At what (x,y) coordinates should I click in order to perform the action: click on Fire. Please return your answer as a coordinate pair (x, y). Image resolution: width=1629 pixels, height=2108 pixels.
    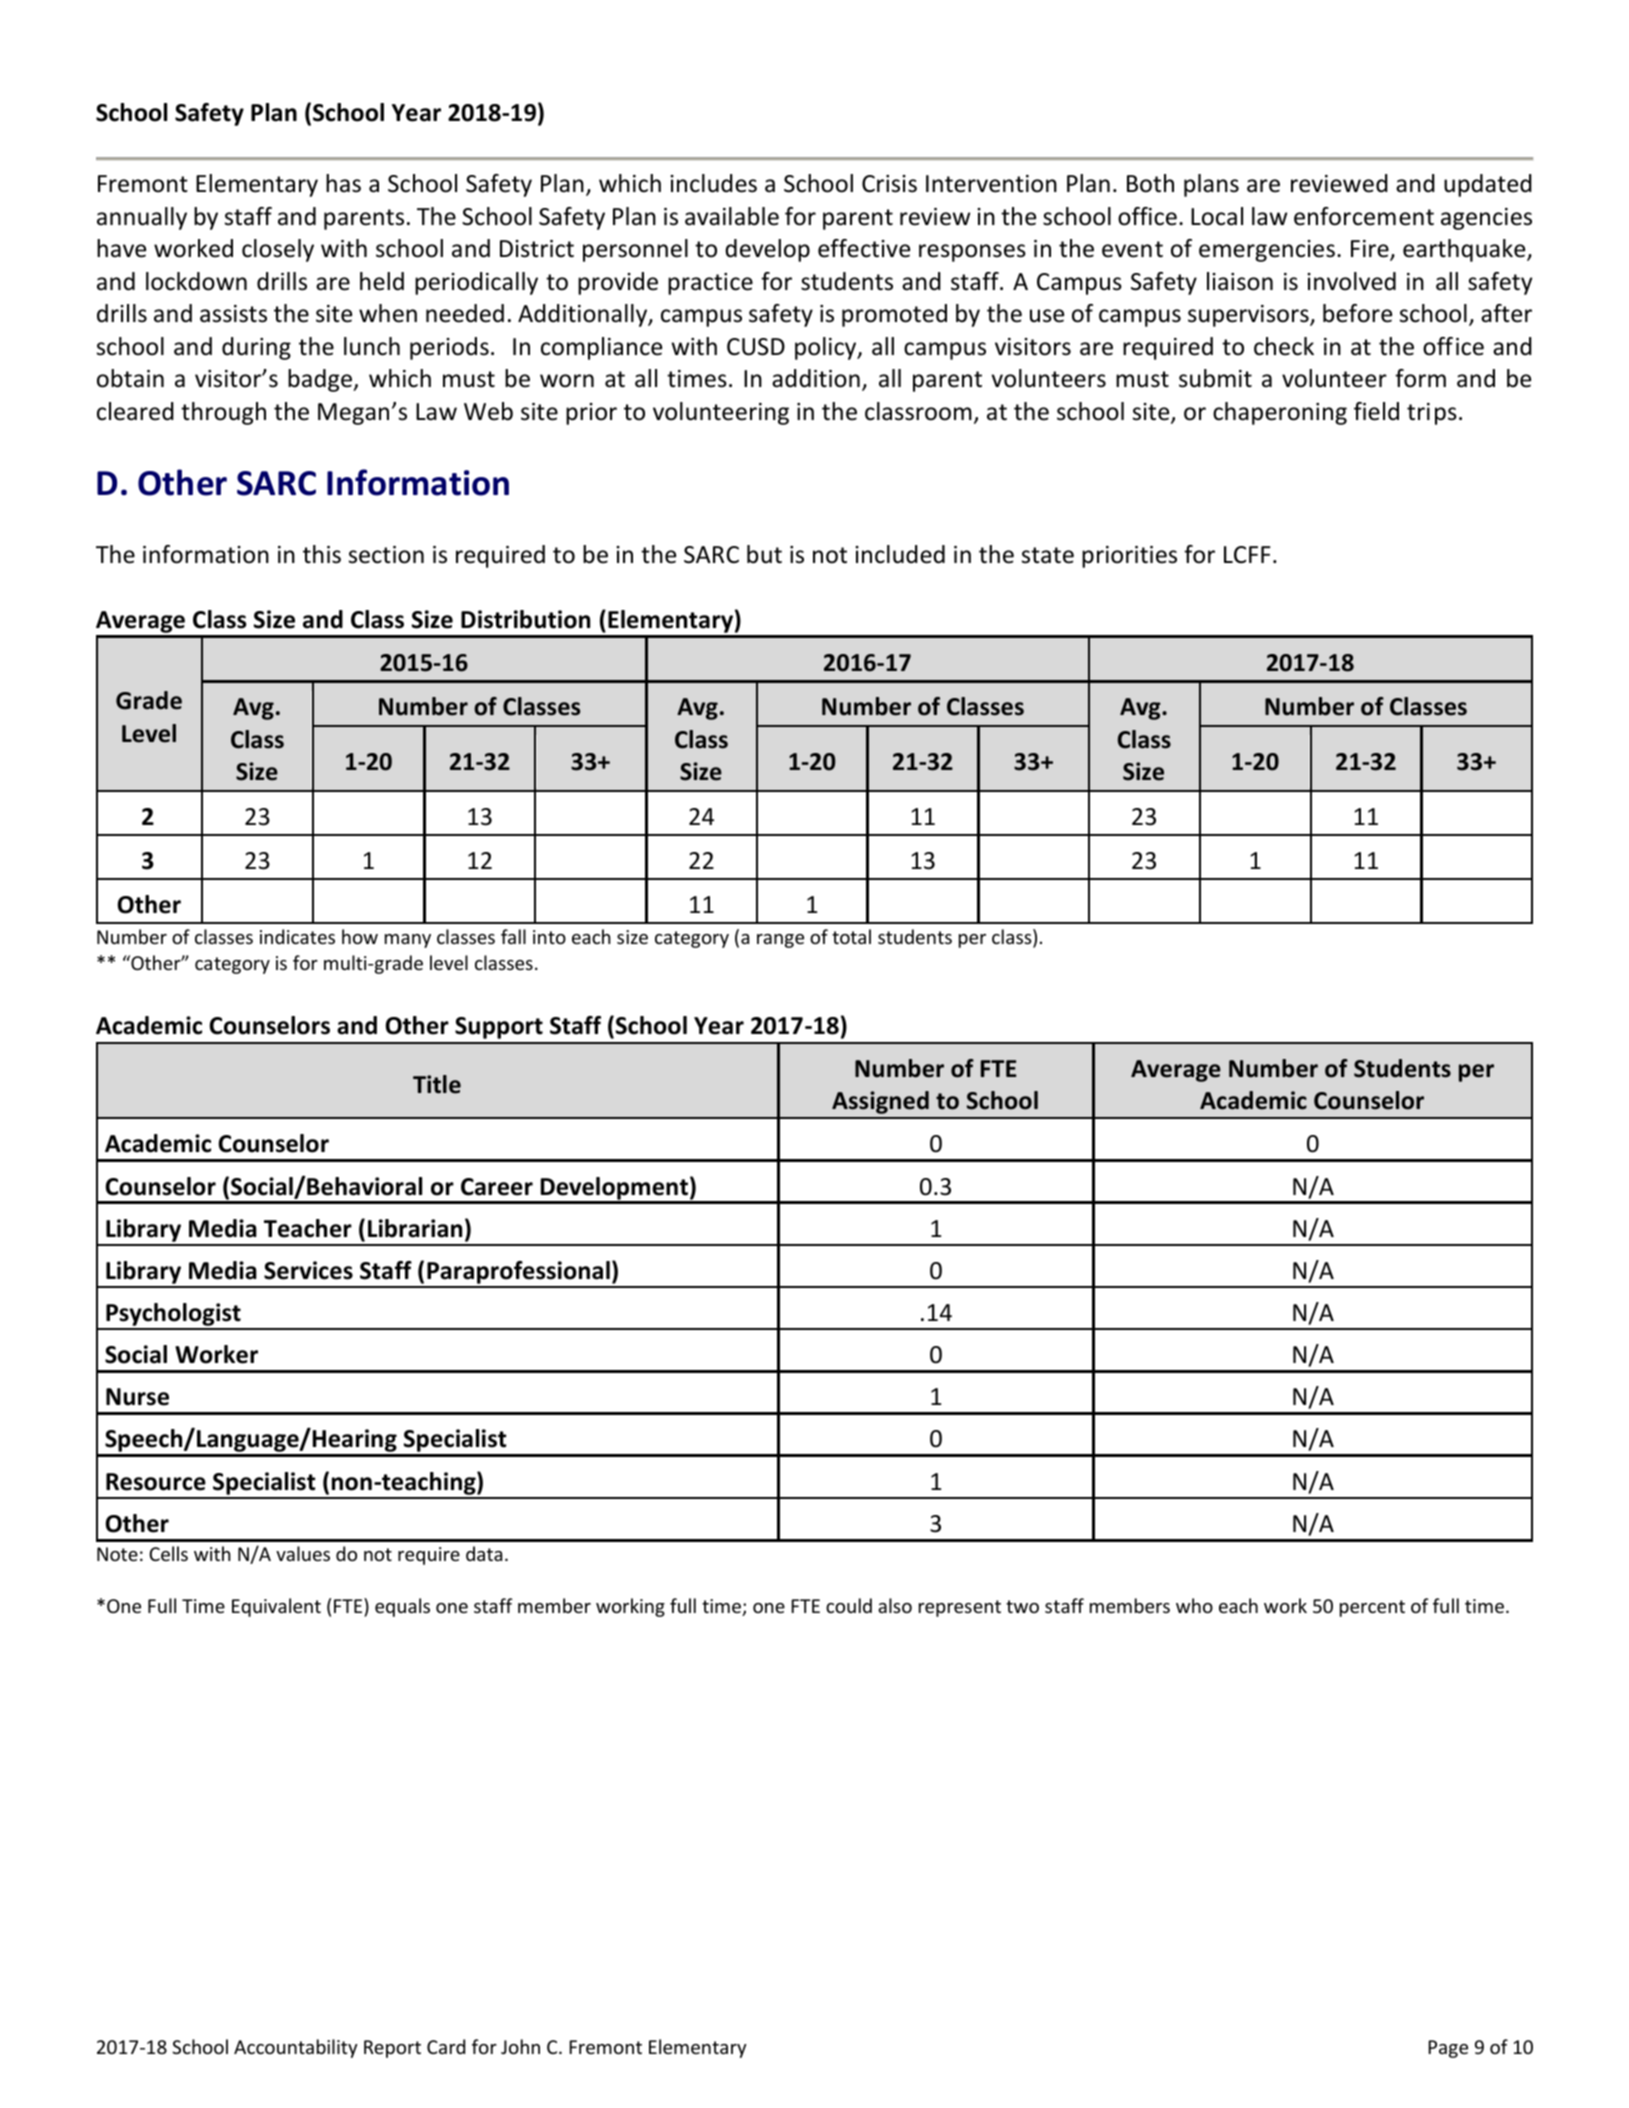
    Looking at the image, I should click on (1371, 250).
